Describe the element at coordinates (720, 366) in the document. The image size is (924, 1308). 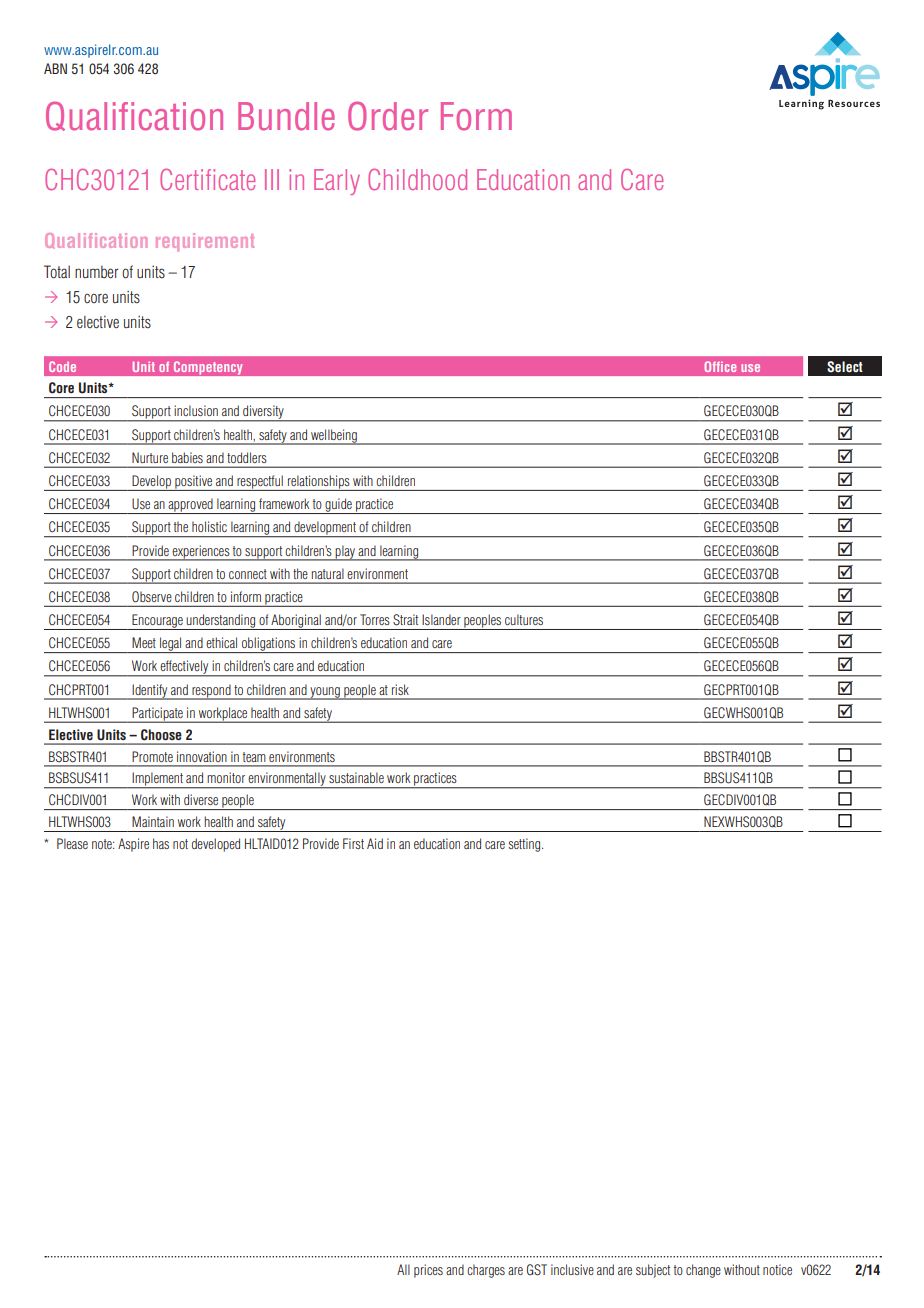
I see `Office` at that location.
